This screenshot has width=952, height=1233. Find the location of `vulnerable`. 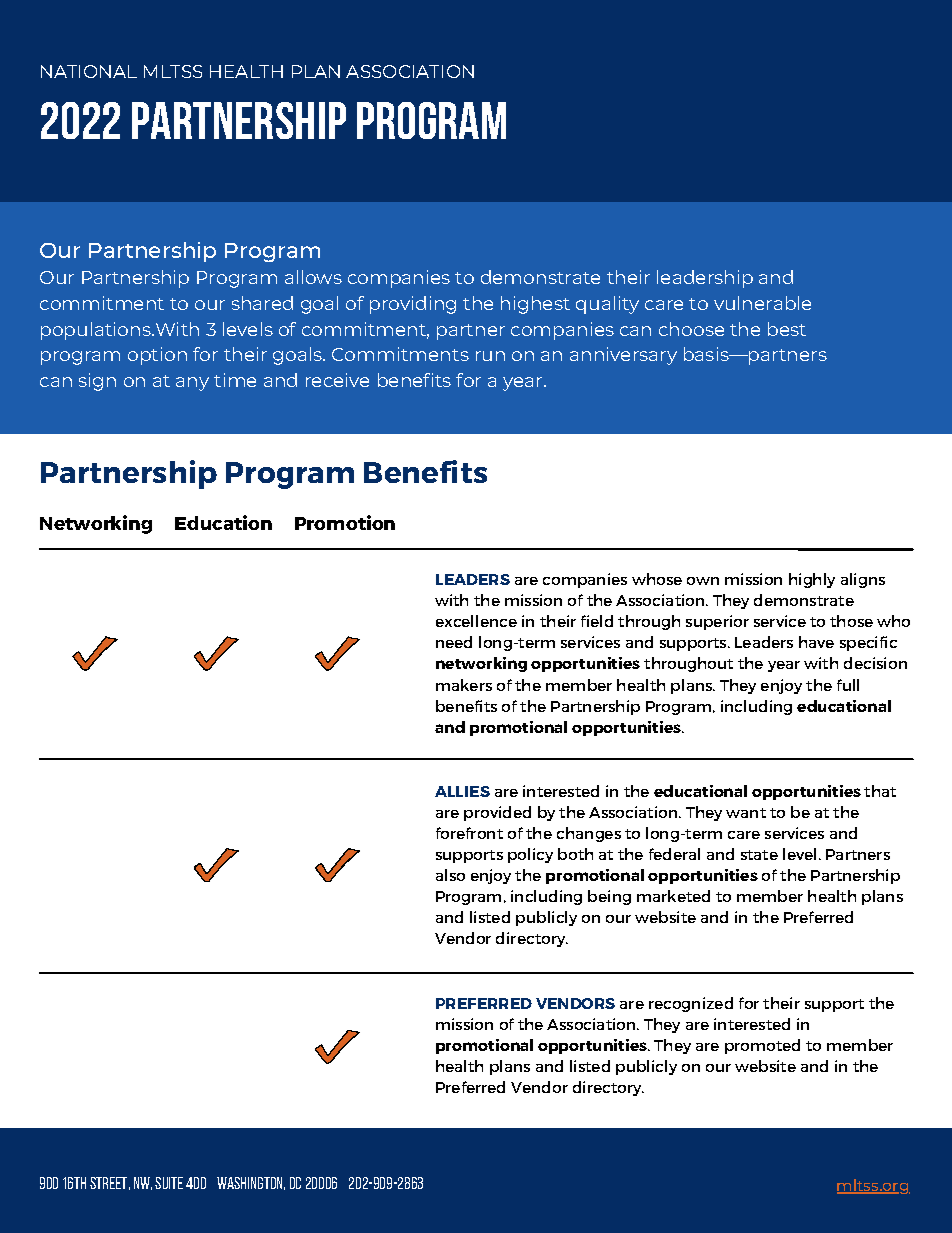

vulnerable is located at coordinates (762, 303).
